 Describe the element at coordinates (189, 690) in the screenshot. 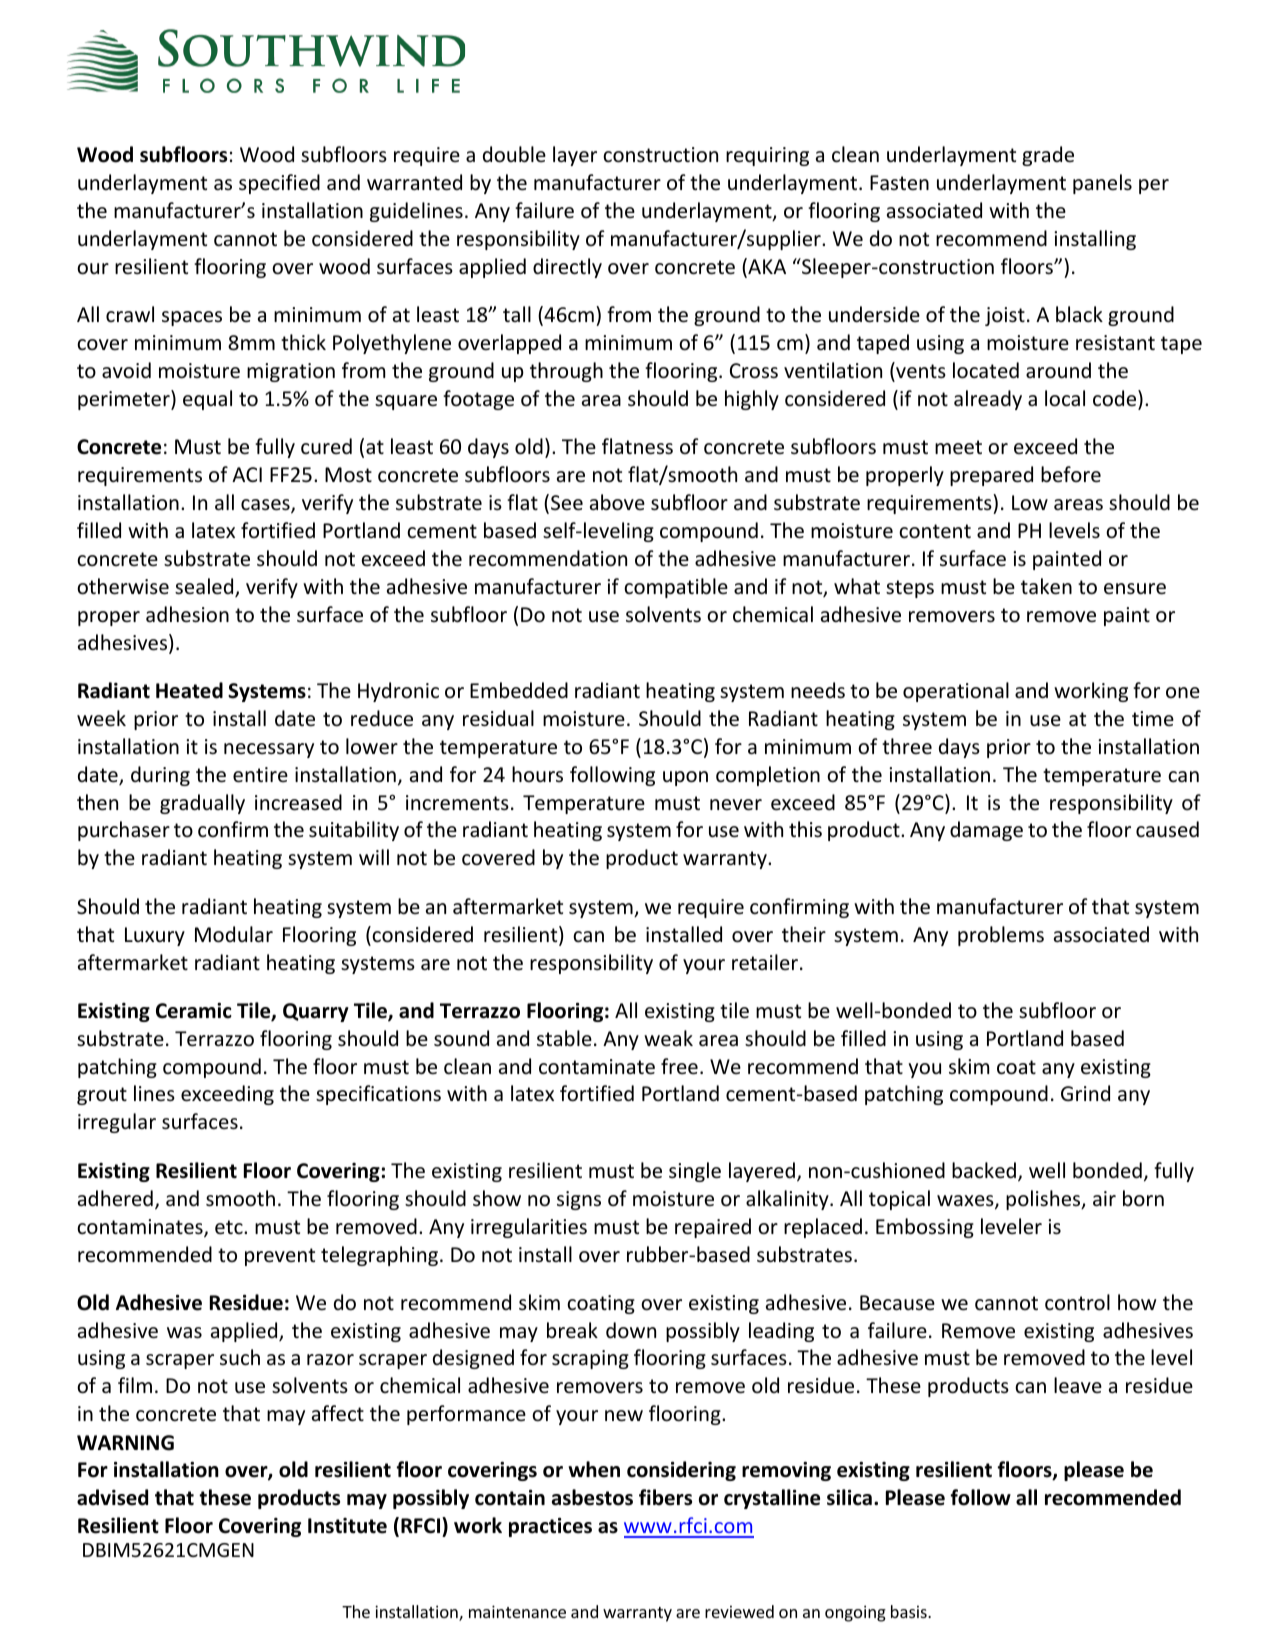

I see `Heated` at that location.
